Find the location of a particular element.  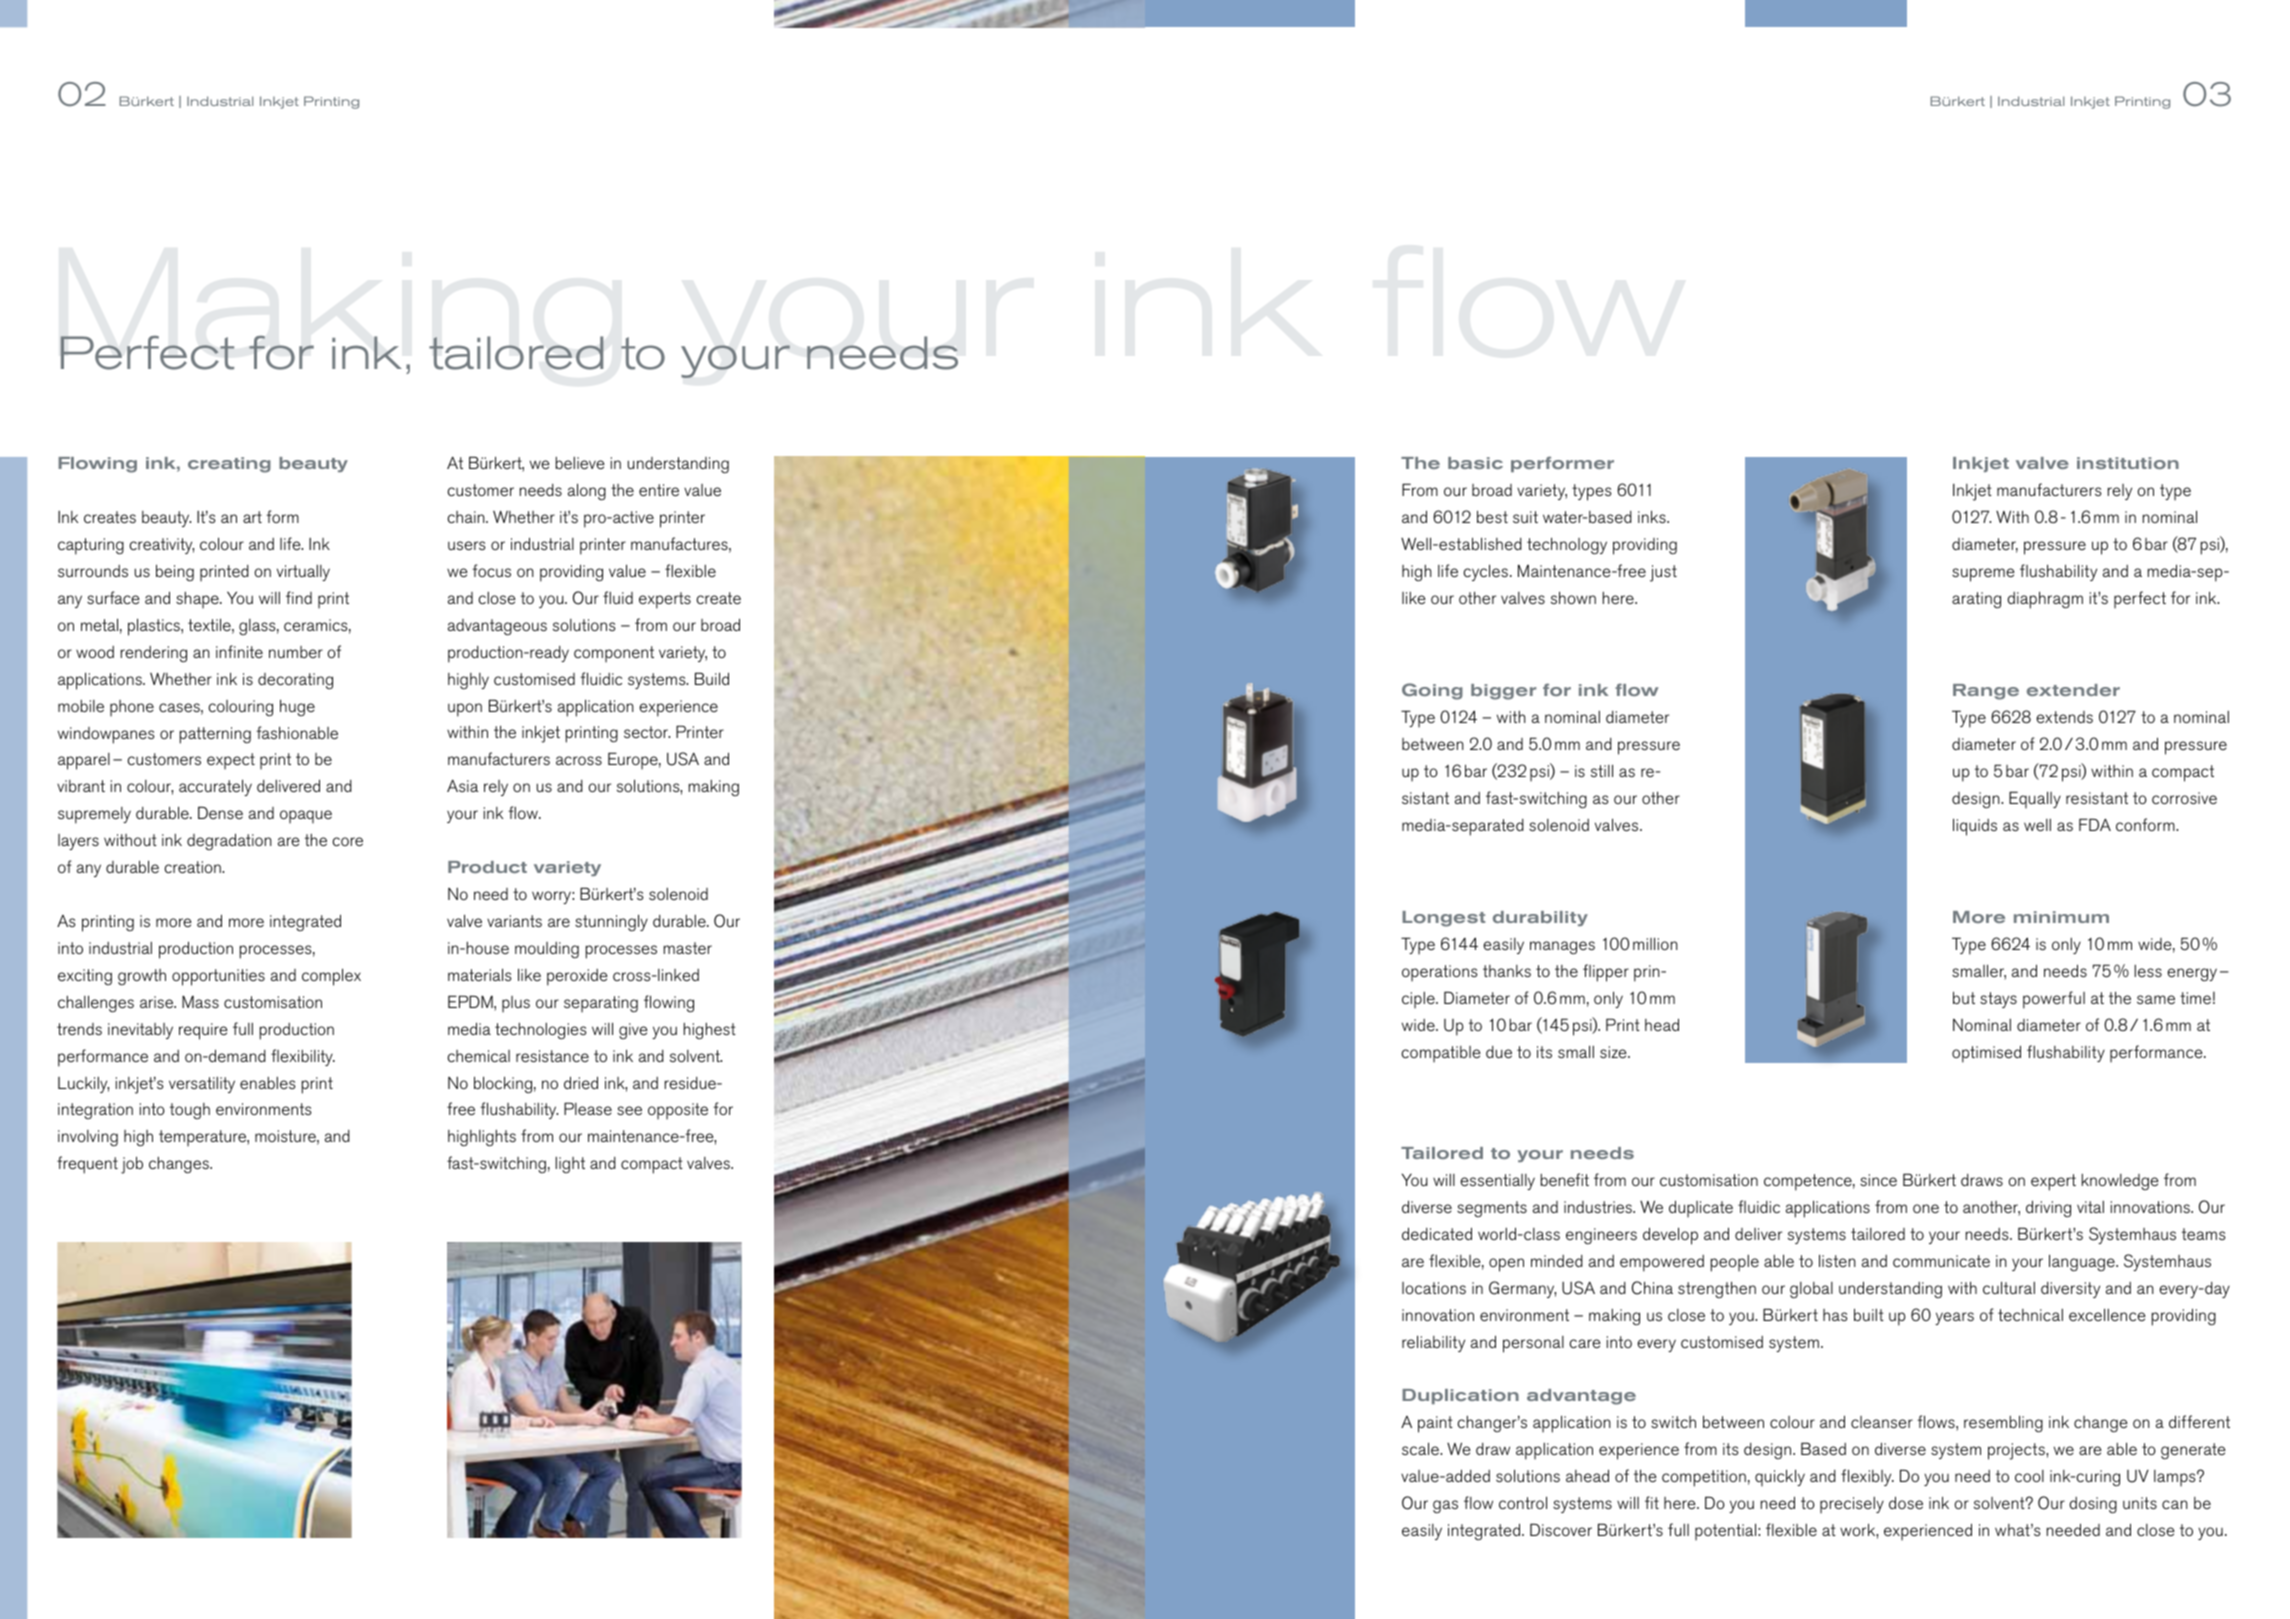

job is located at coordinates (132, 1165).
